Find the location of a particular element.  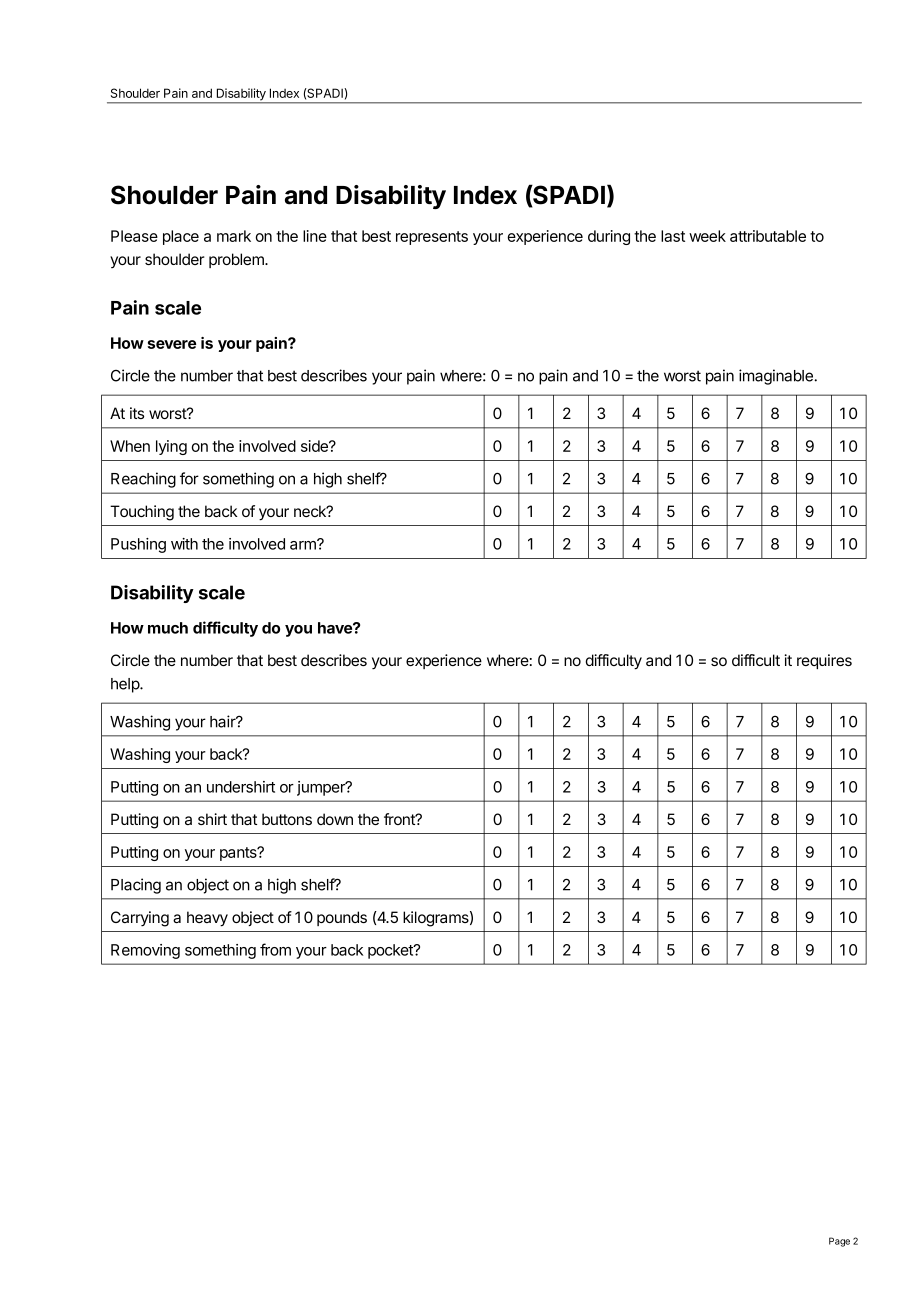

imaginable is located at coordinates (777, 377).
